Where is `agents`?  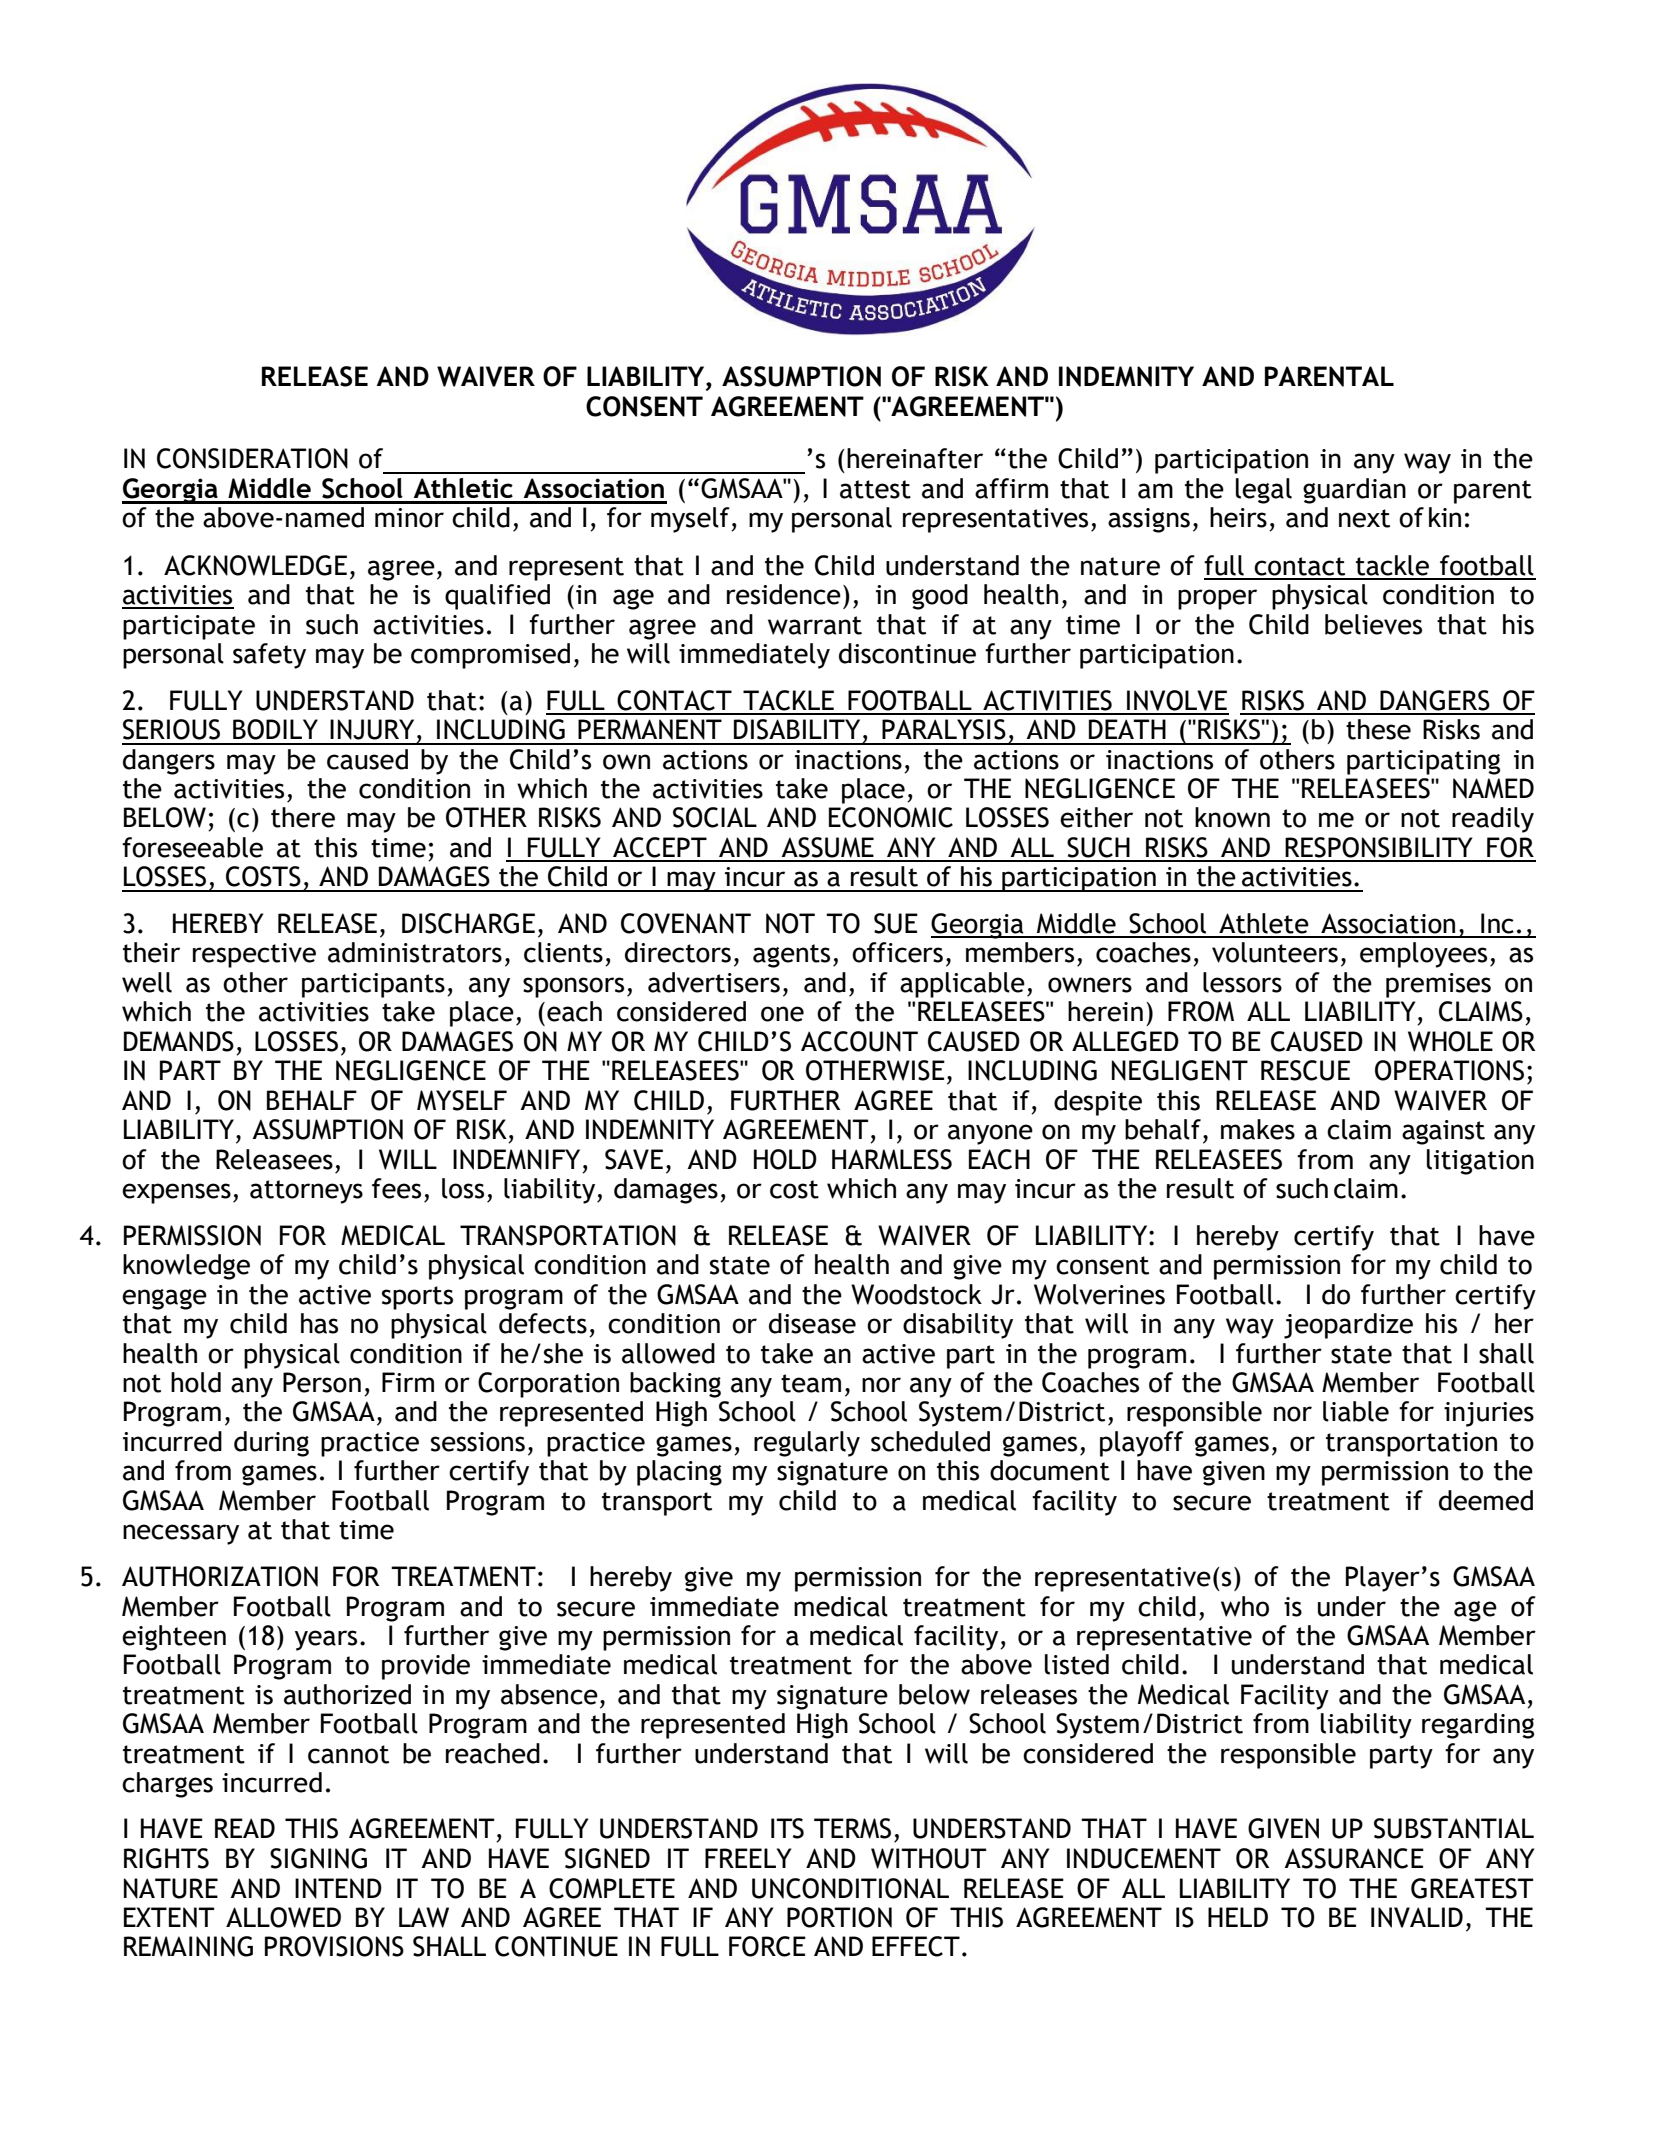
agents is located at coordinates (791, 956).
